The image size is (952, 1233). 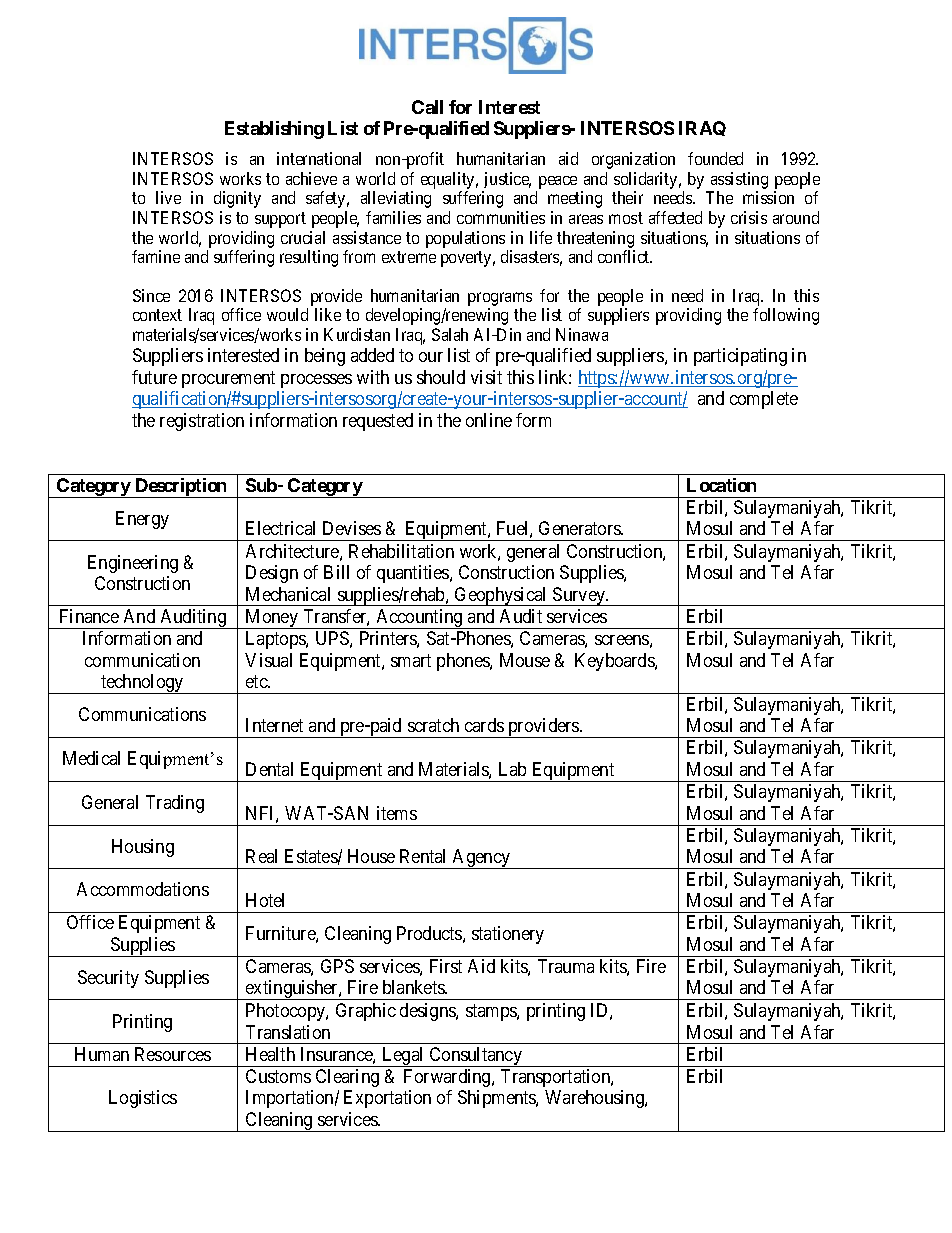 What do you see at coordinates (427, 107) in the screenshot?
I see `Call` at bounding box center [427, 107].
